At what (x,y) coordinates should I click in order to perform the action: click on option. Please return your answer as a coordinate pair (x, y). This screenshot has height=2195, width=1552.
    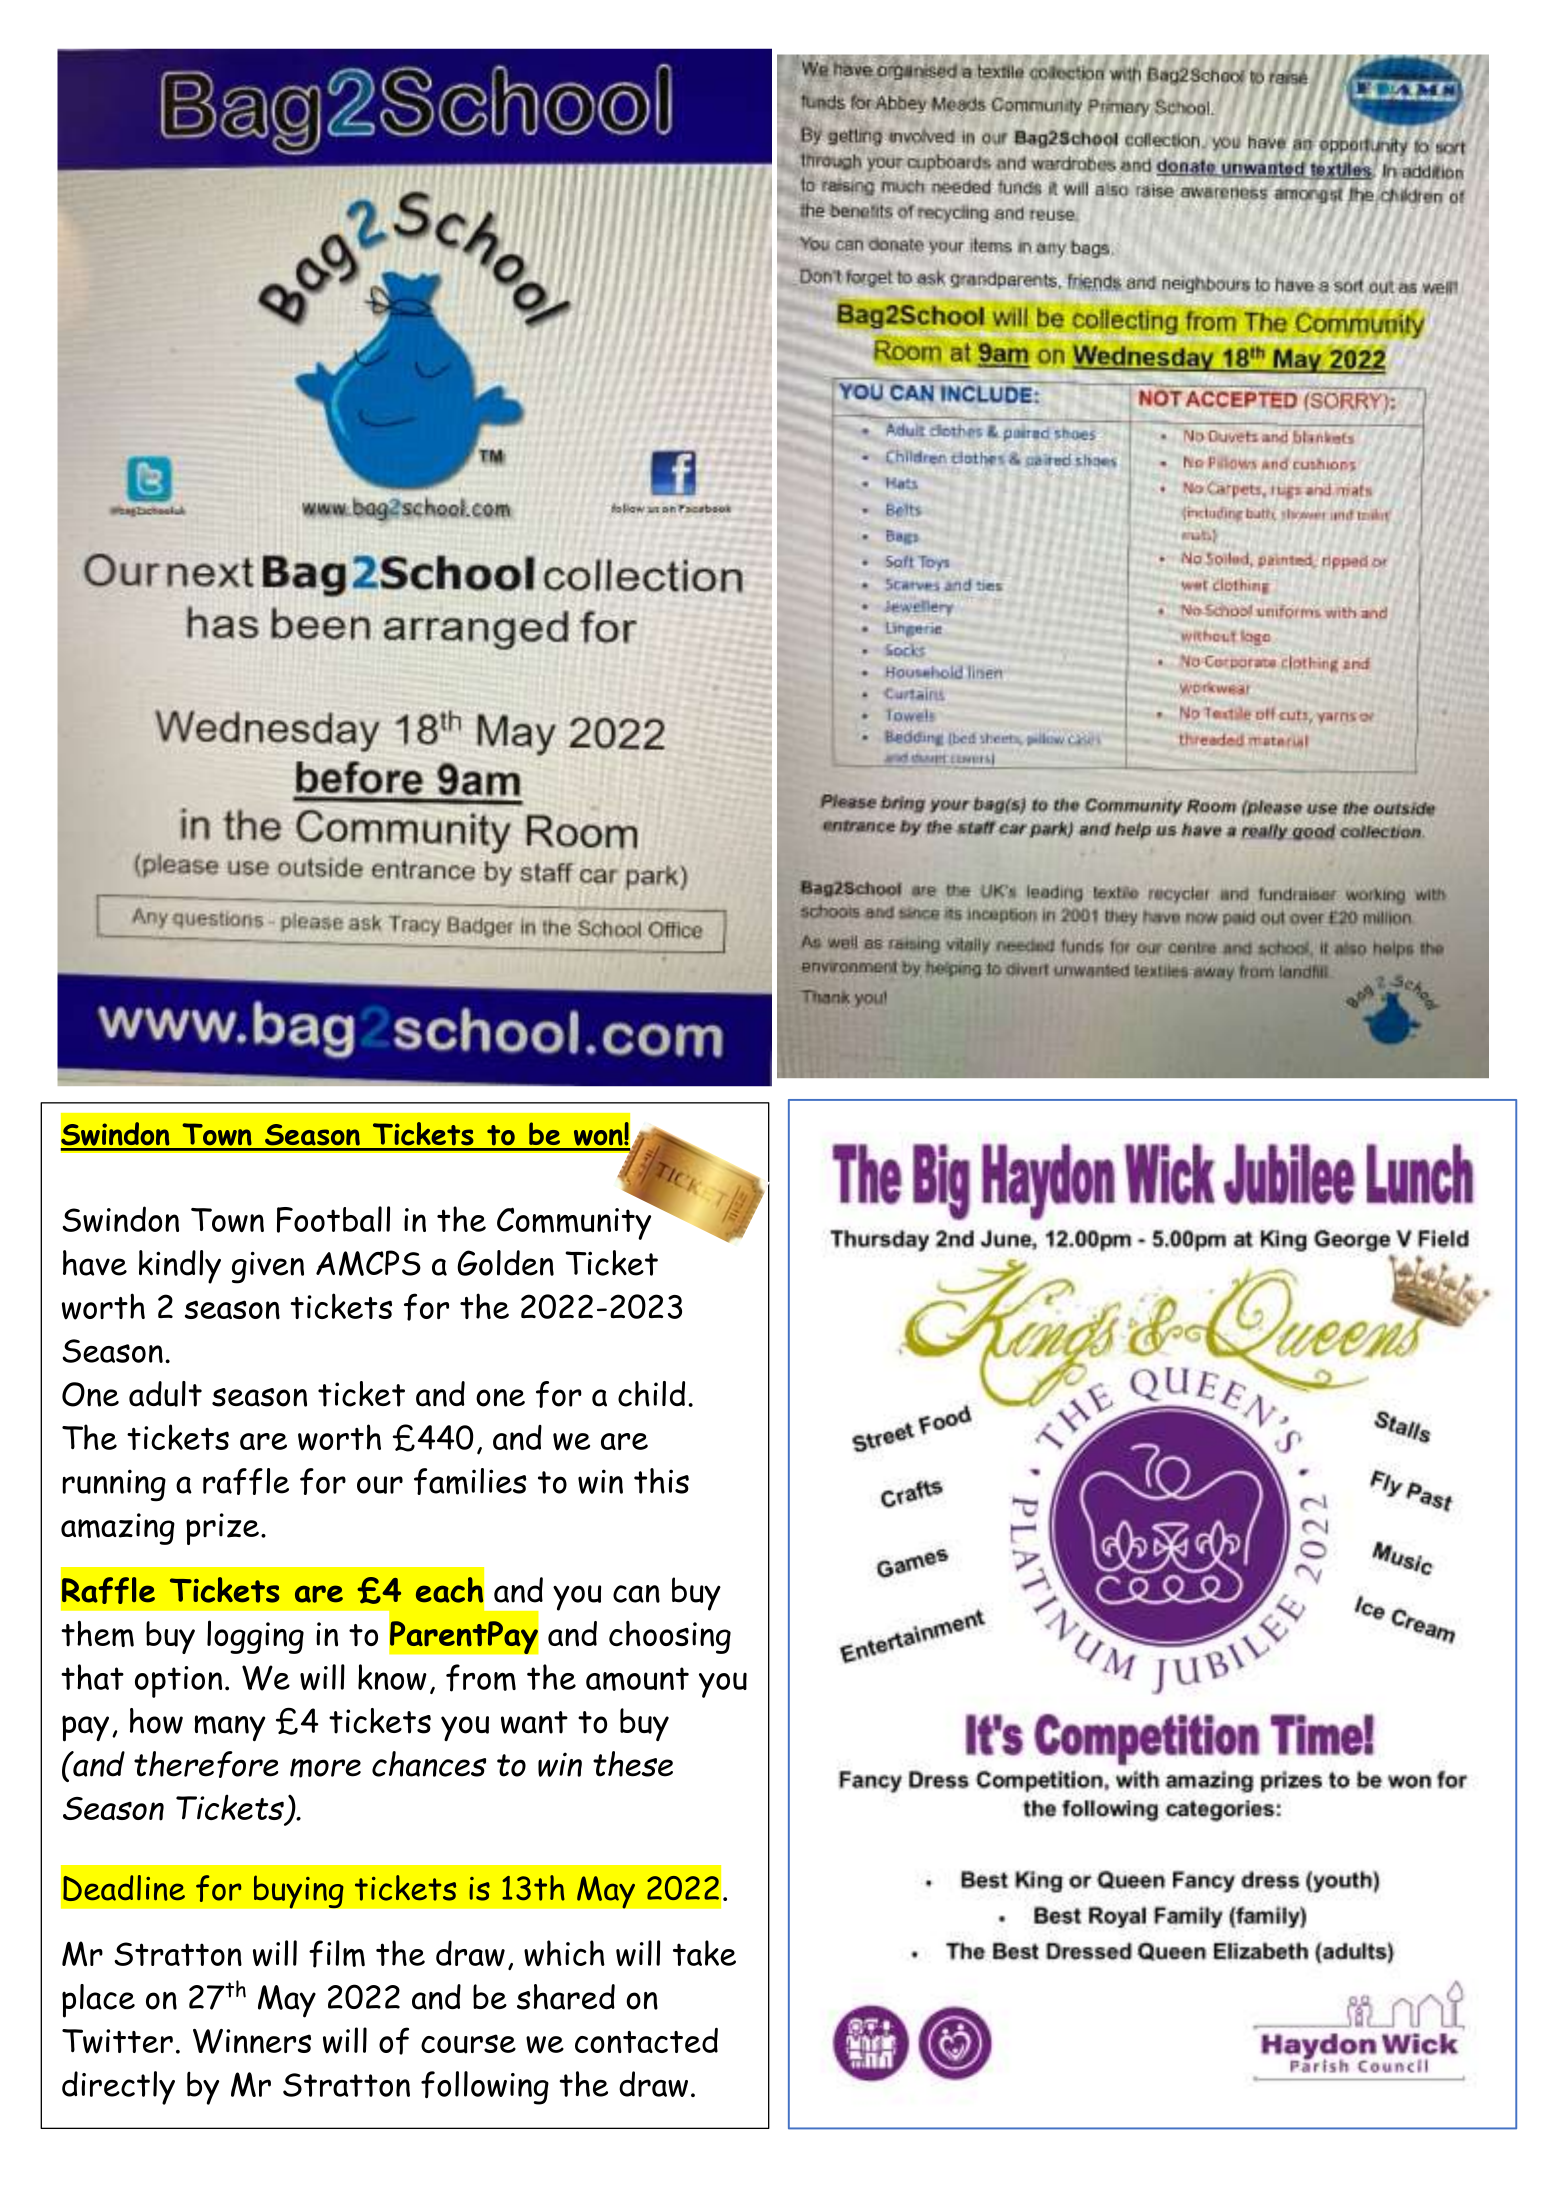
    Looking at the image, I should click on (178, 1682).
